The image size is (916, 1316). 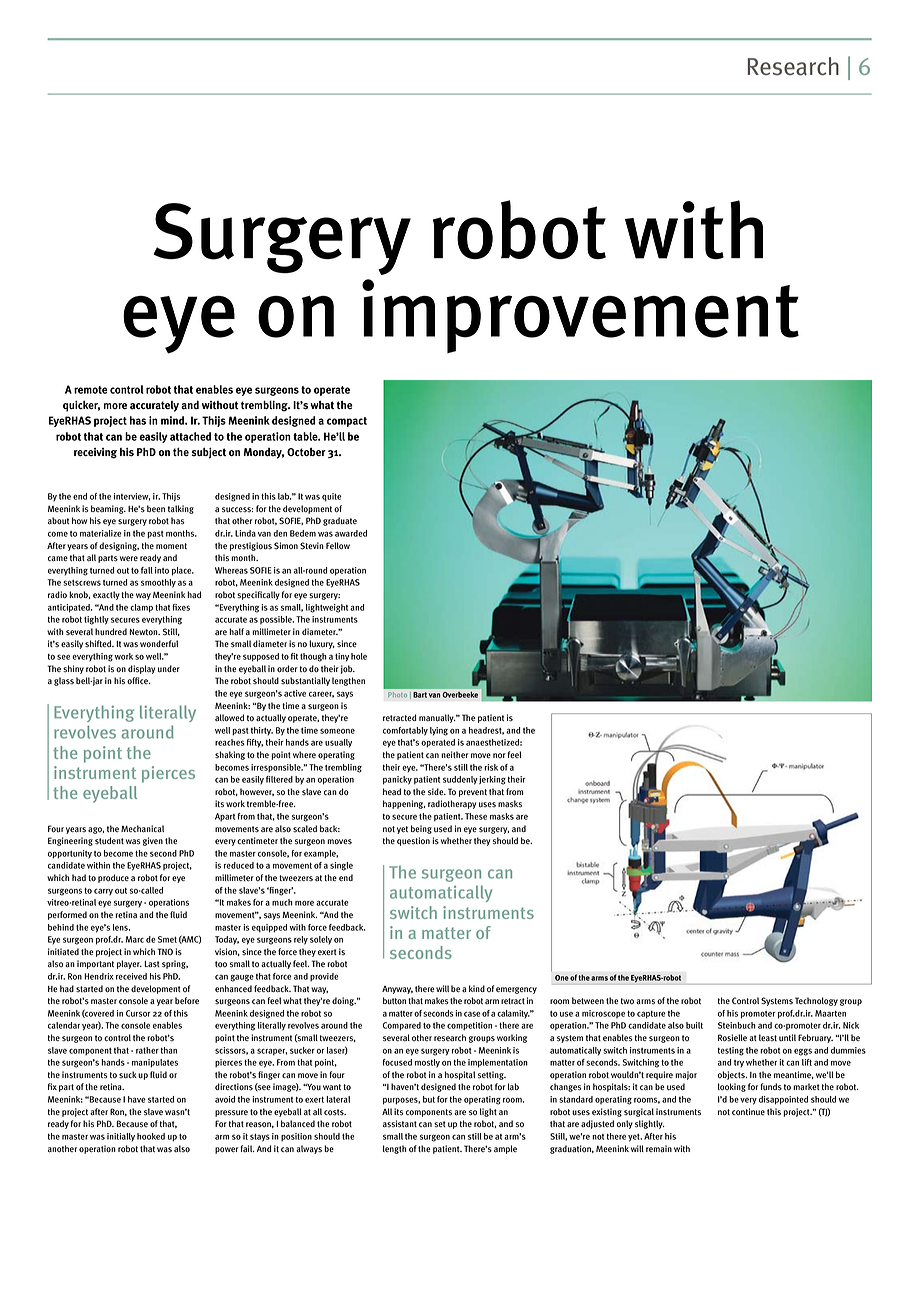 What do you see at coordinates (580, 316) in the page?
I see `improvement` at bounding box center [580, 316].
